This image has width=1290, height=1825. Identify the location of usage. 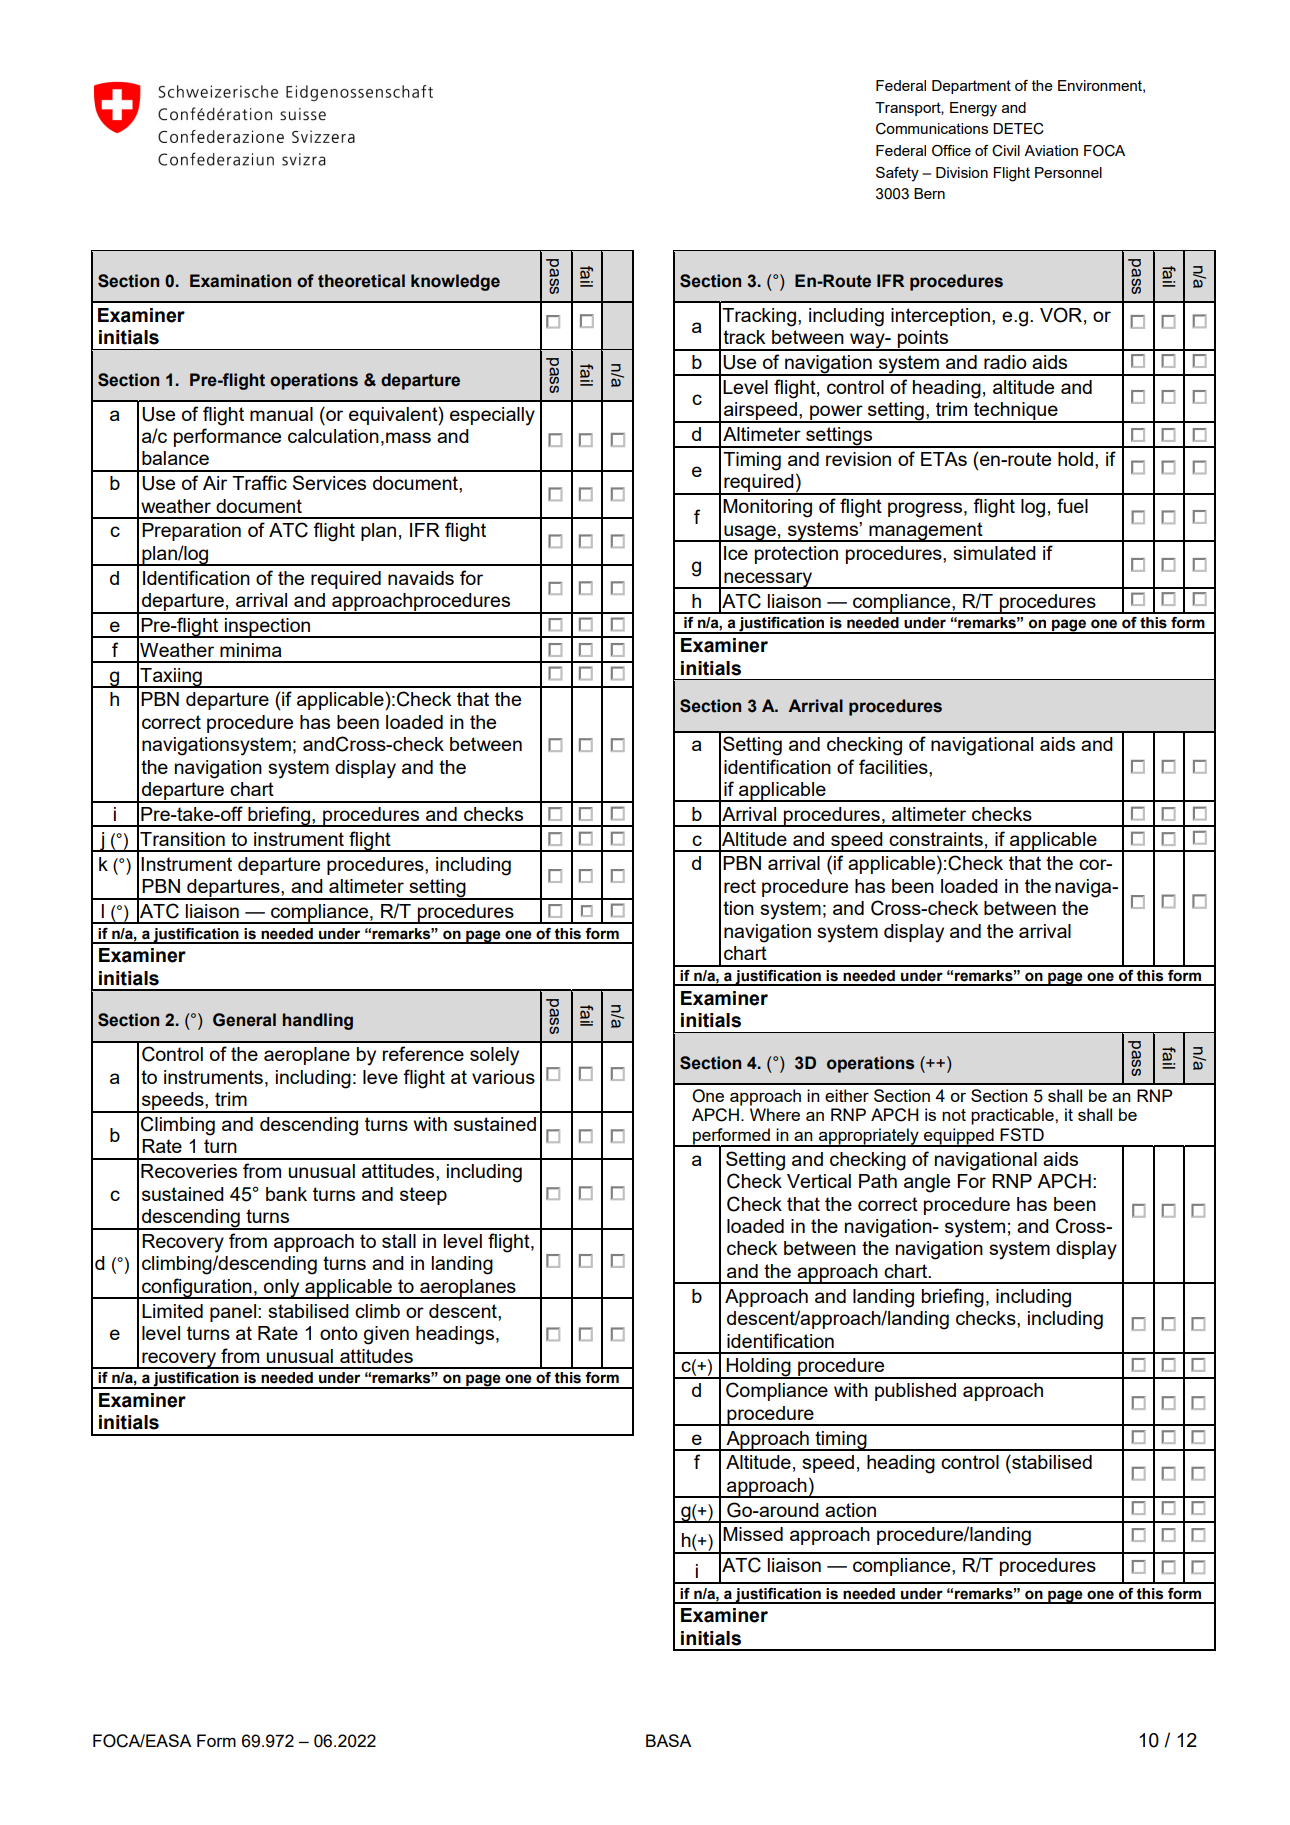
(750, 533).
